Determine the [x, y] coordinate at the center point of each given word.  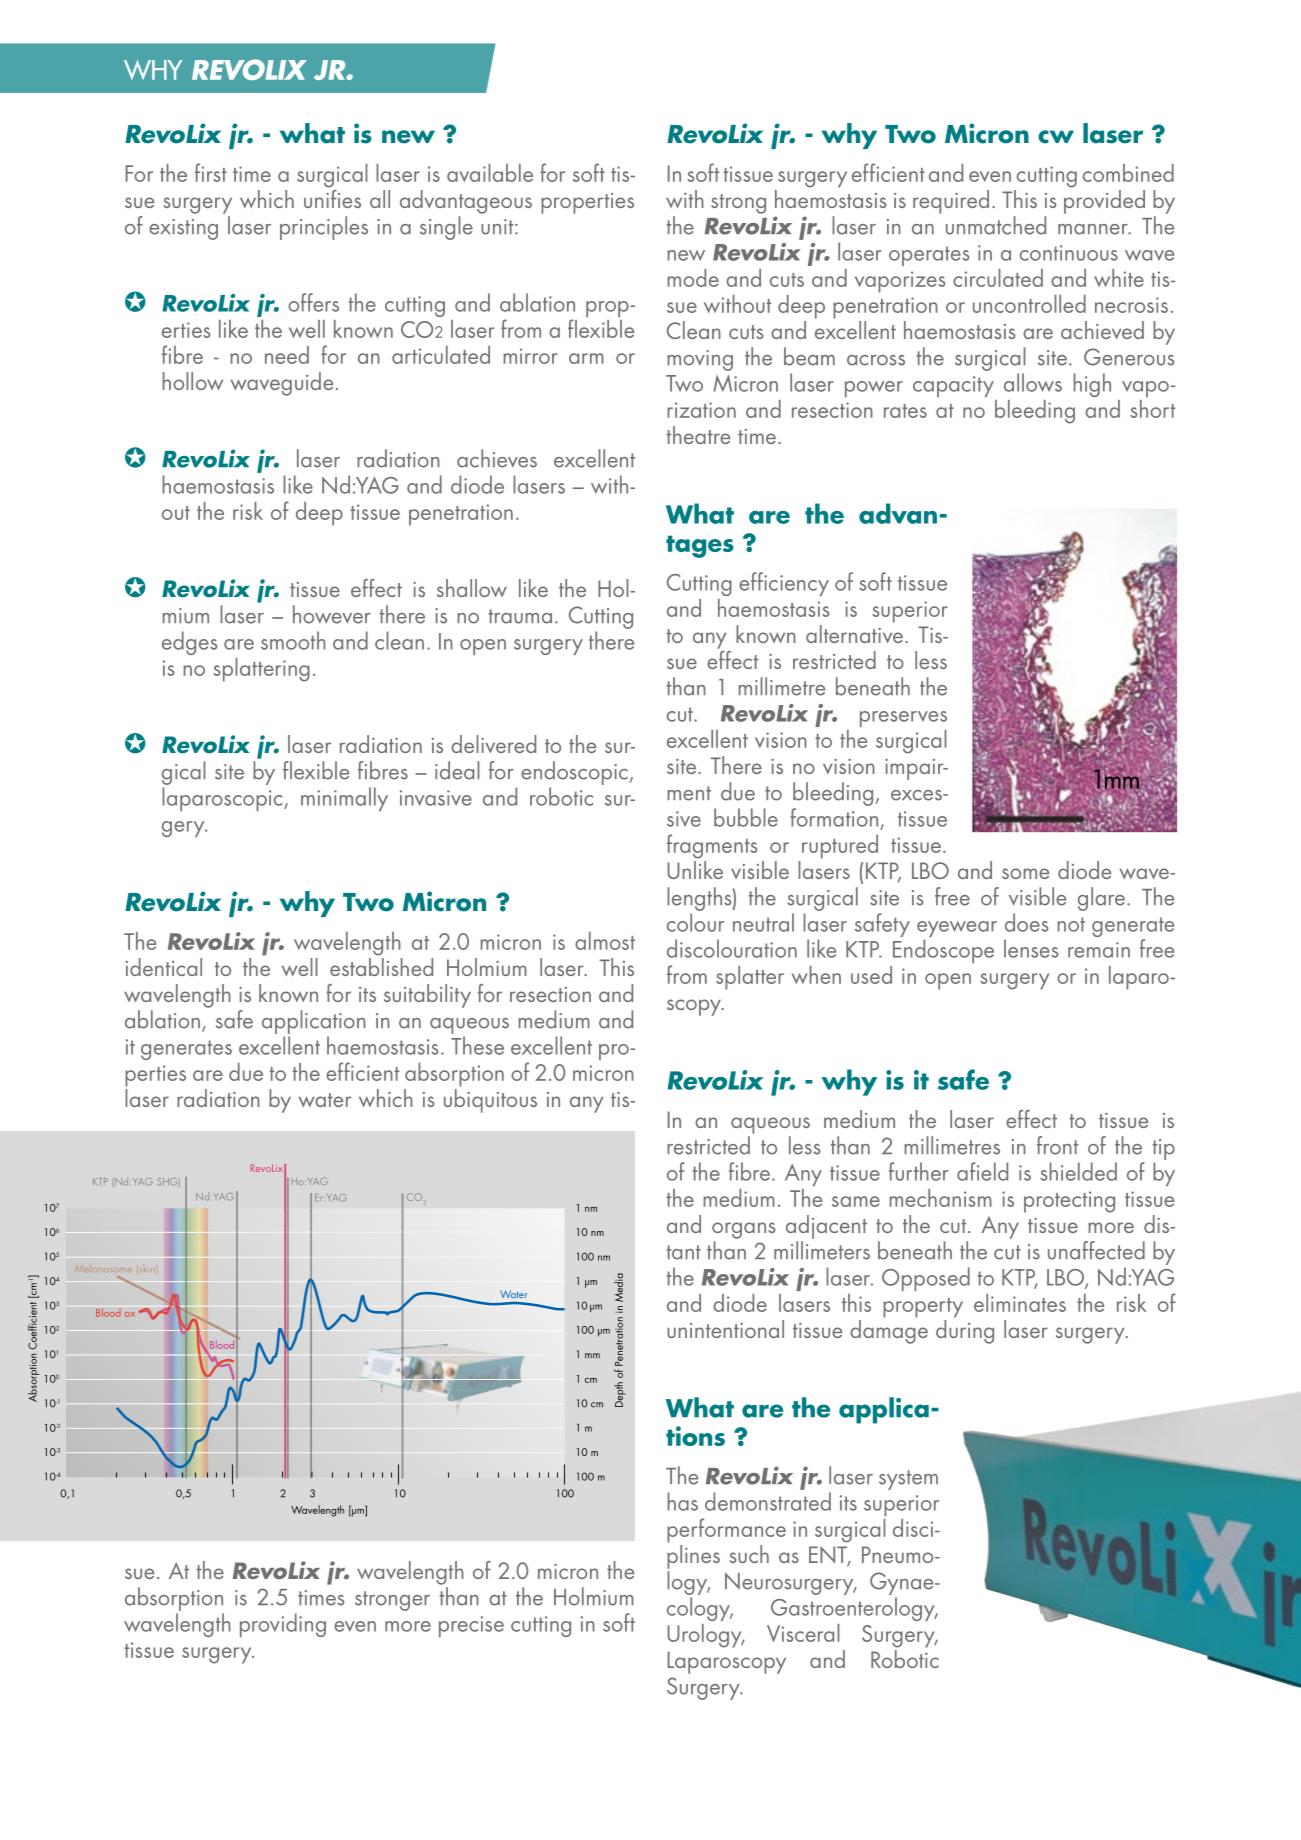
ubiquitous [490, 1101]
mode [693, 278]
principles [324, 228]
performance [726, 1530]
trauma [520, 616]
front [1057, 1145]
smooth [293, 640]
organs [743, 1230]
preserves [903, 719]
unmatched [996, 225]
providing [283, 1625]
